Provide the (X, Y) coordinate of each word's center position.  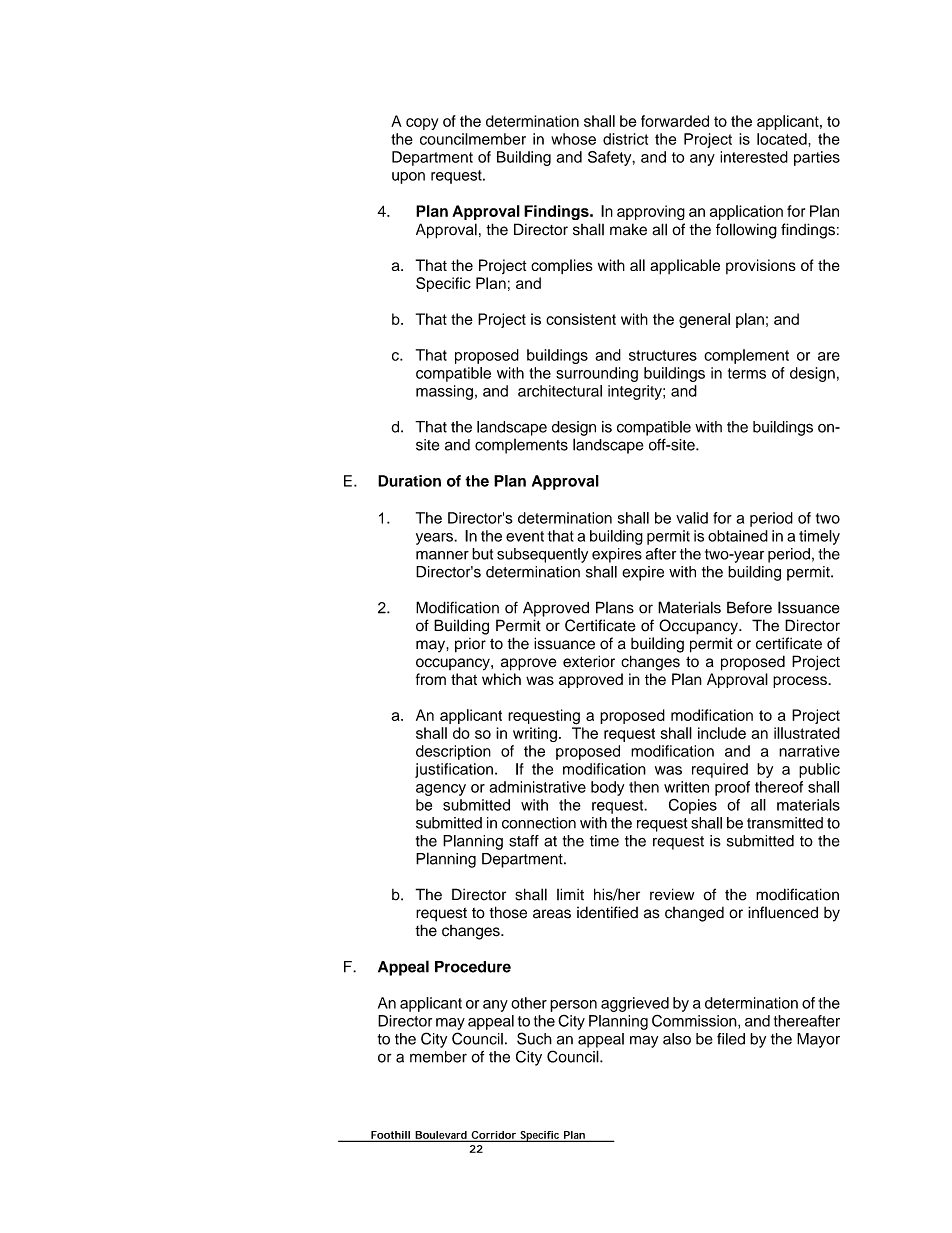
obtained (738, 536)
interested (754, 157)
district (625, 139)
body (607, 788)
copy (422, 124)
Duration (409, 481)
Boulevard (441, 1136)
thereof (779, 787)
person (573, 1006)
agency (441, 790)
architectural (560, 391)
